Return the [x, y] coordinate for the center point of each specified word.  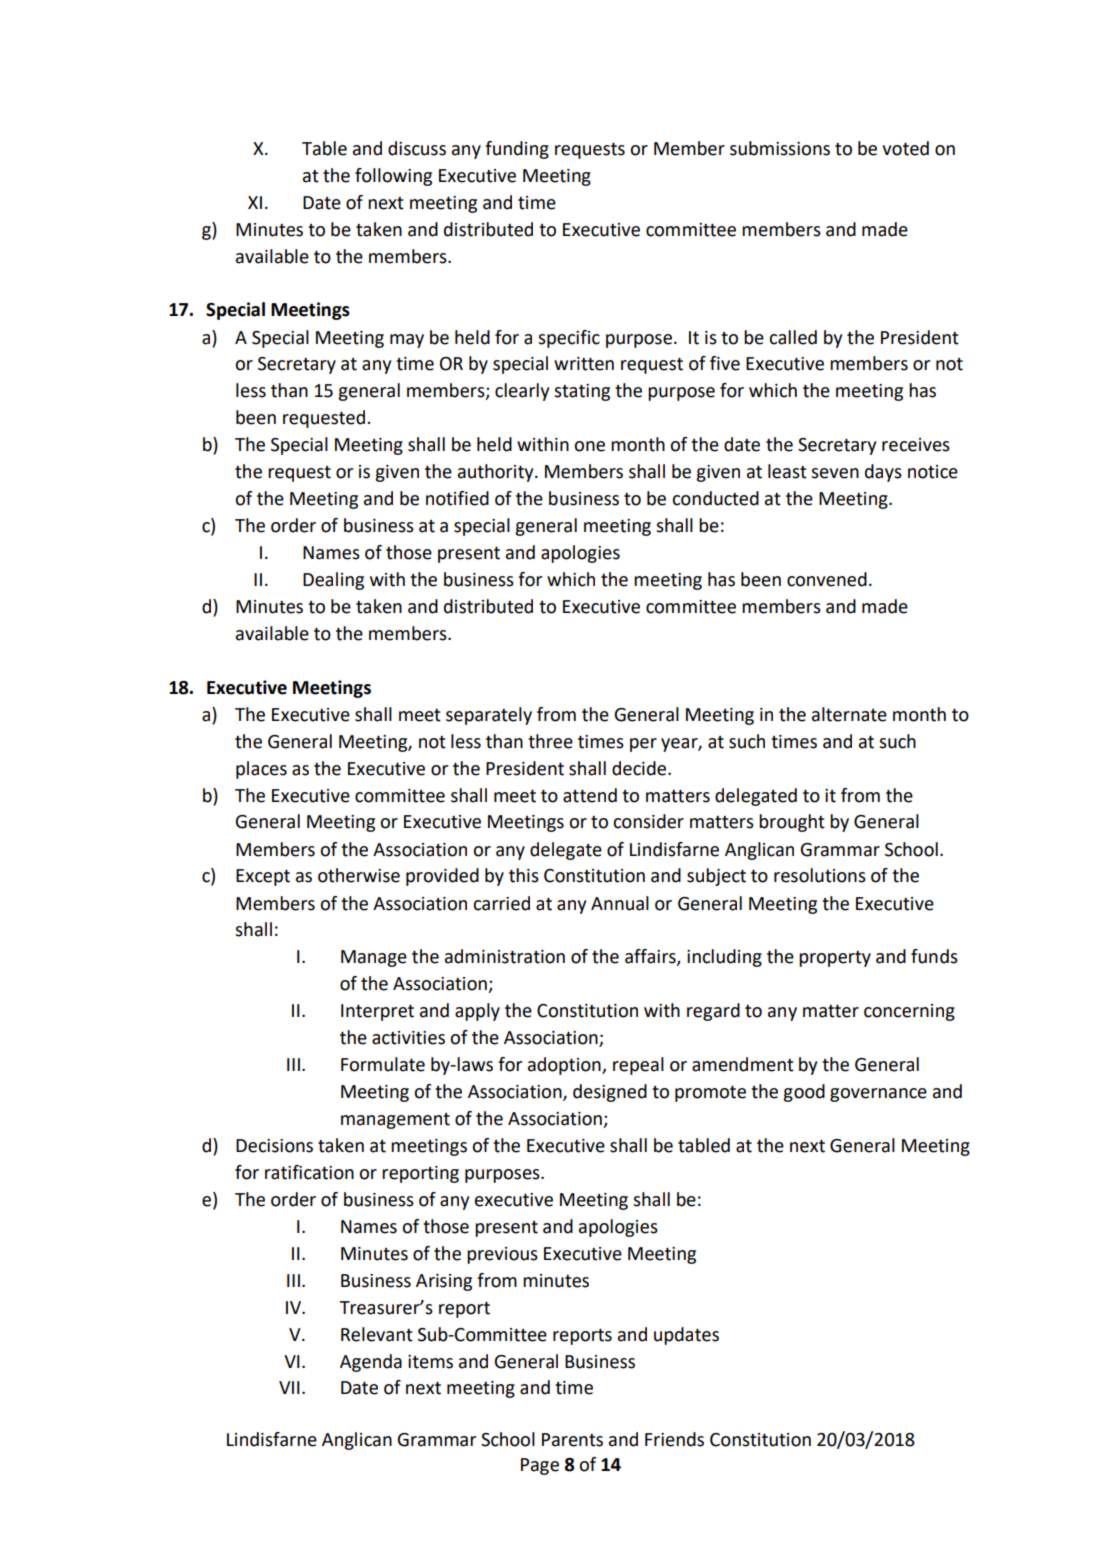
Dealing [333, 581]
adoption [565, 1066]
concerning [909, 1012]
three [550, 741]
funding [517, 150]
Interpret [377, 1012]
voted [905, 148]
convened [827, 579]
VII [289, 1387]
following [393, 177]
